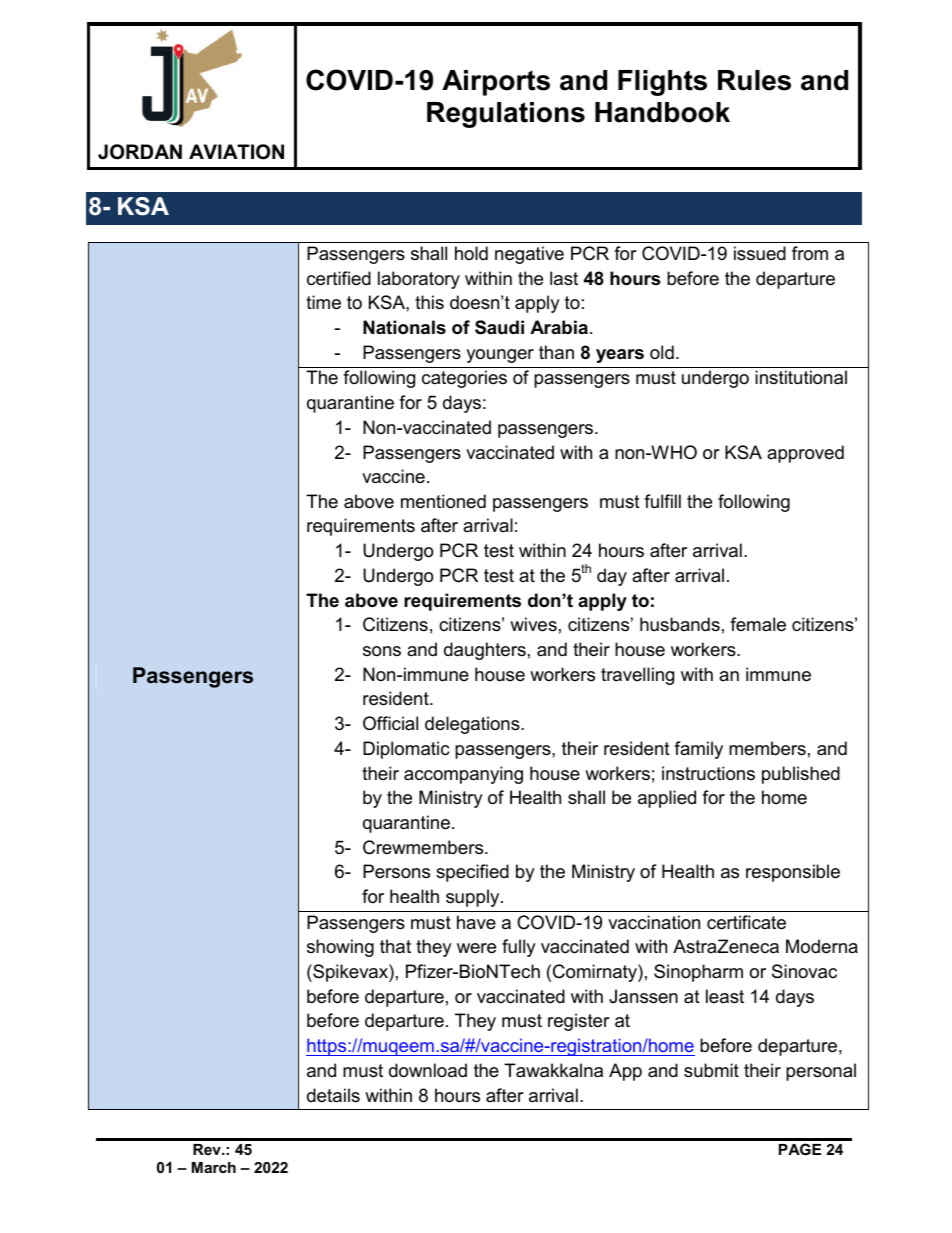  What do you see at coordinates (208, 1149) in the document?
I see `Rev` at bounding box center [208, 1149].
